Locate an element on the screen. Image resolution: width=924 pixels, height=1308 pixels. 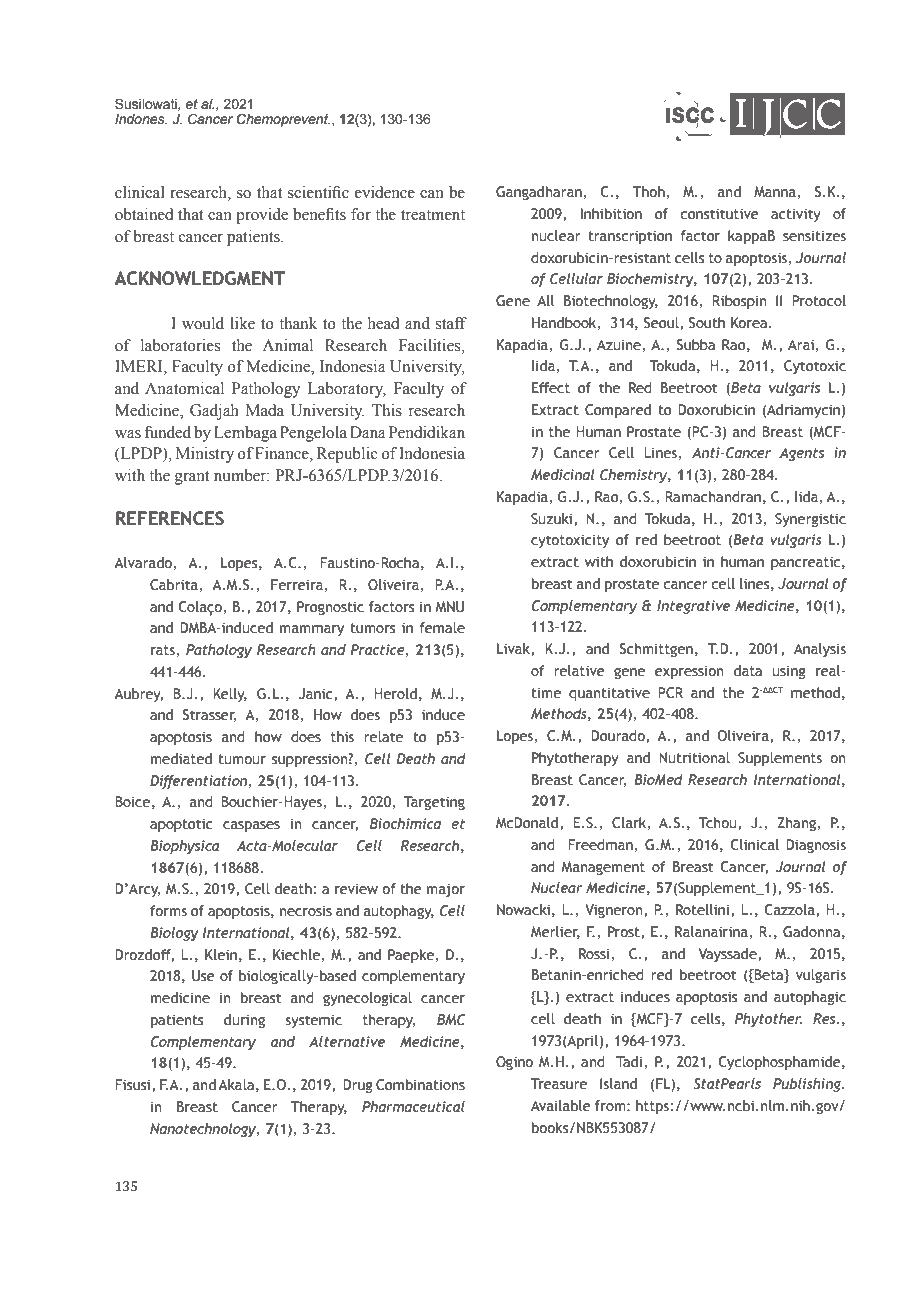
treatment is located at coordinates (433, 215).
